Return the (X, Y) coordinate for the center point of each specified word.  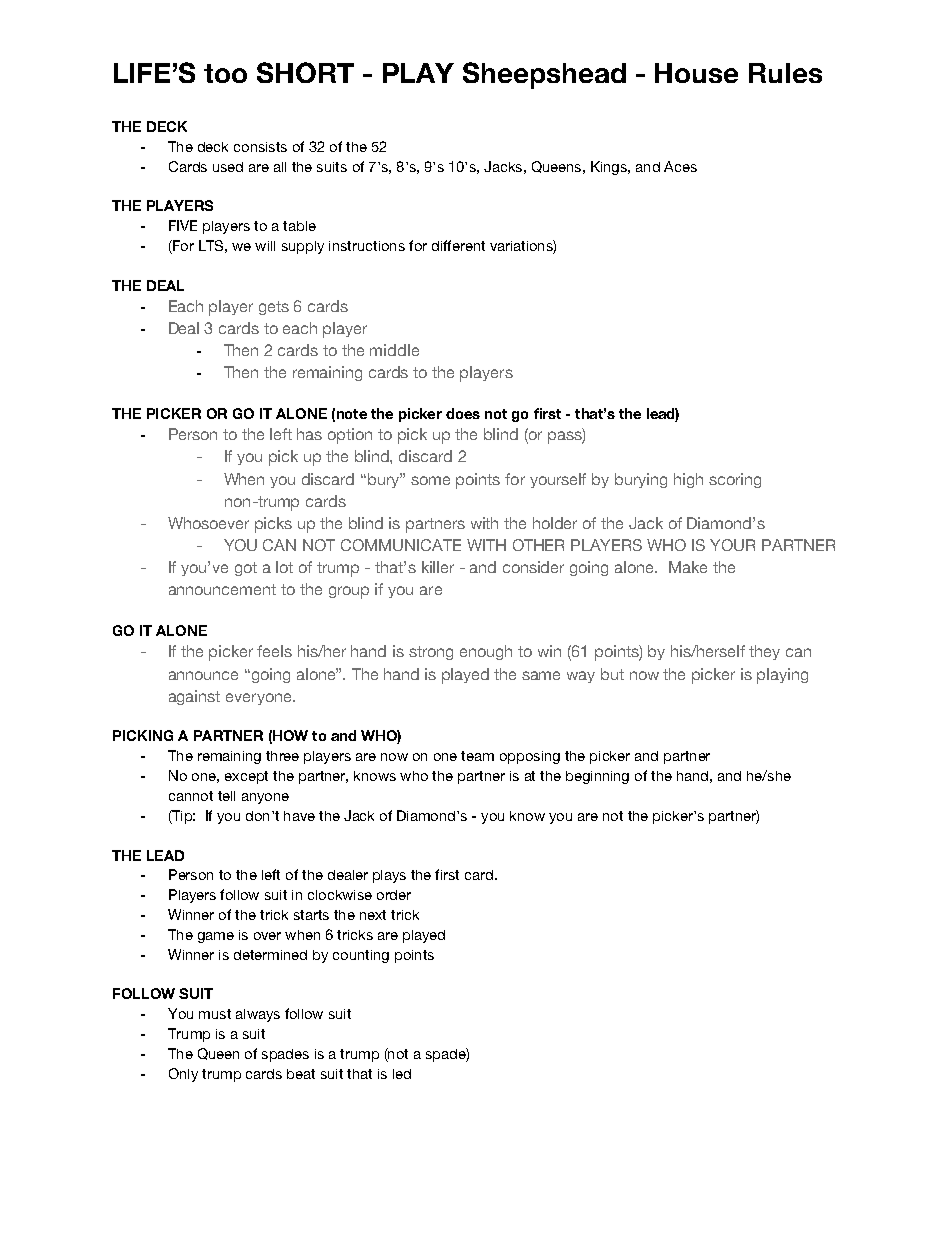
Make (688, 567)
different (458, 245)
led (402, 1074)
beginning (597, 777)
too (225, 73)
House (696, 73)
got (246, 569)
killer (438, 567)
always (258, 1015)
